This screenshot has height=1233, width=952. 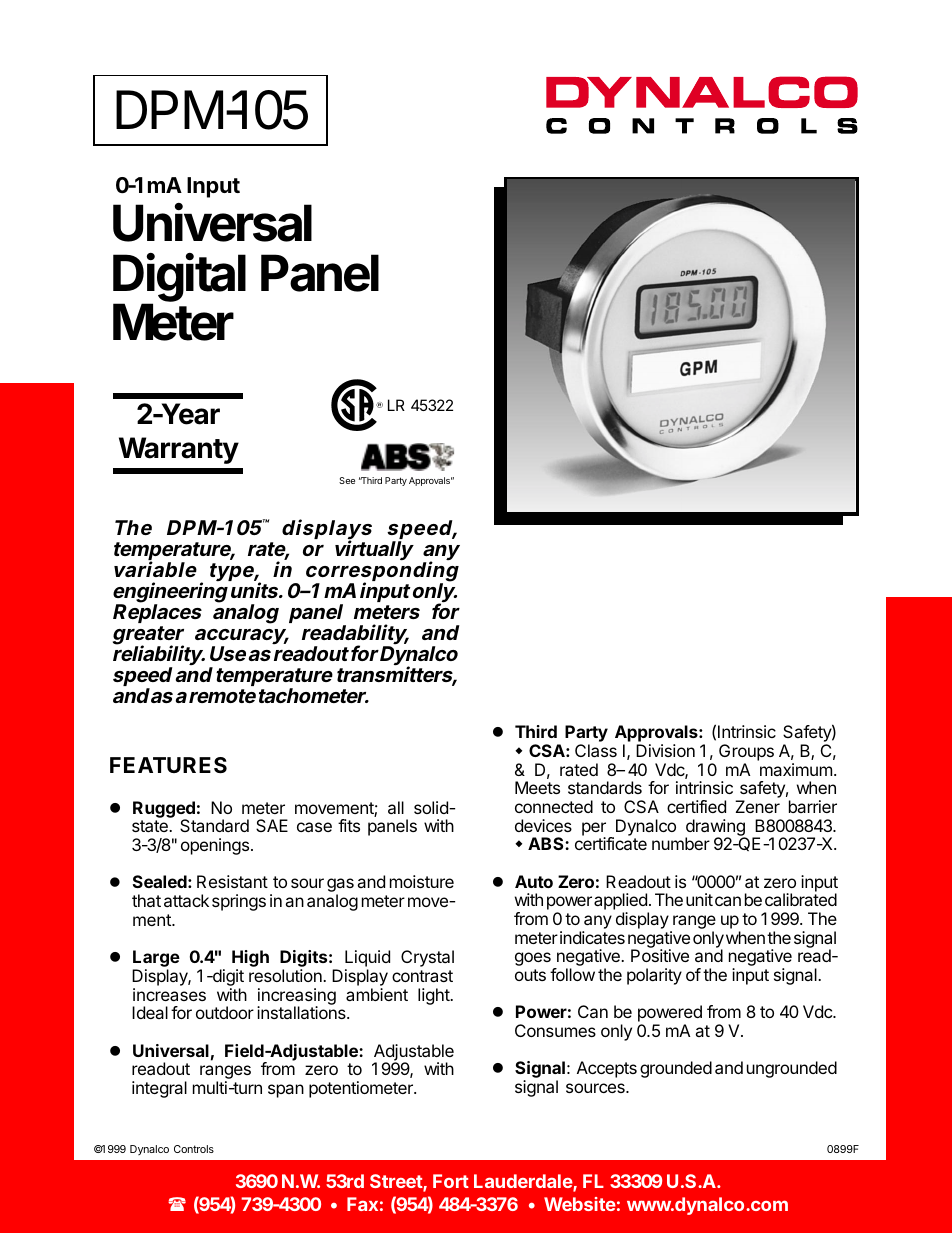 What do you see at coordinates (347, 480) in the screenshot?
I see `See` at bounding box center [347, 480].
